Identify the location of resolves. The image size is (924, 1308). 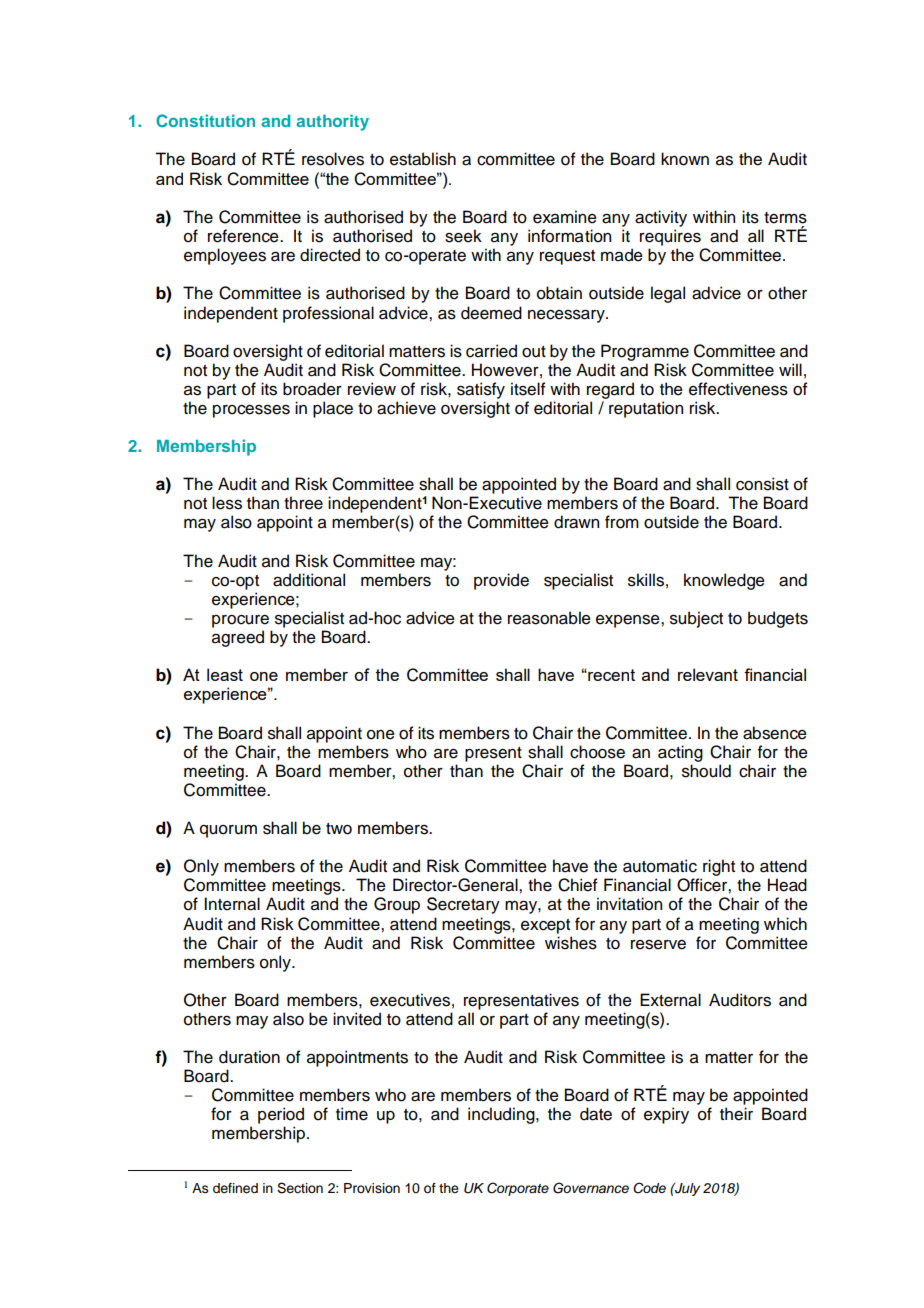
(333, 159).
